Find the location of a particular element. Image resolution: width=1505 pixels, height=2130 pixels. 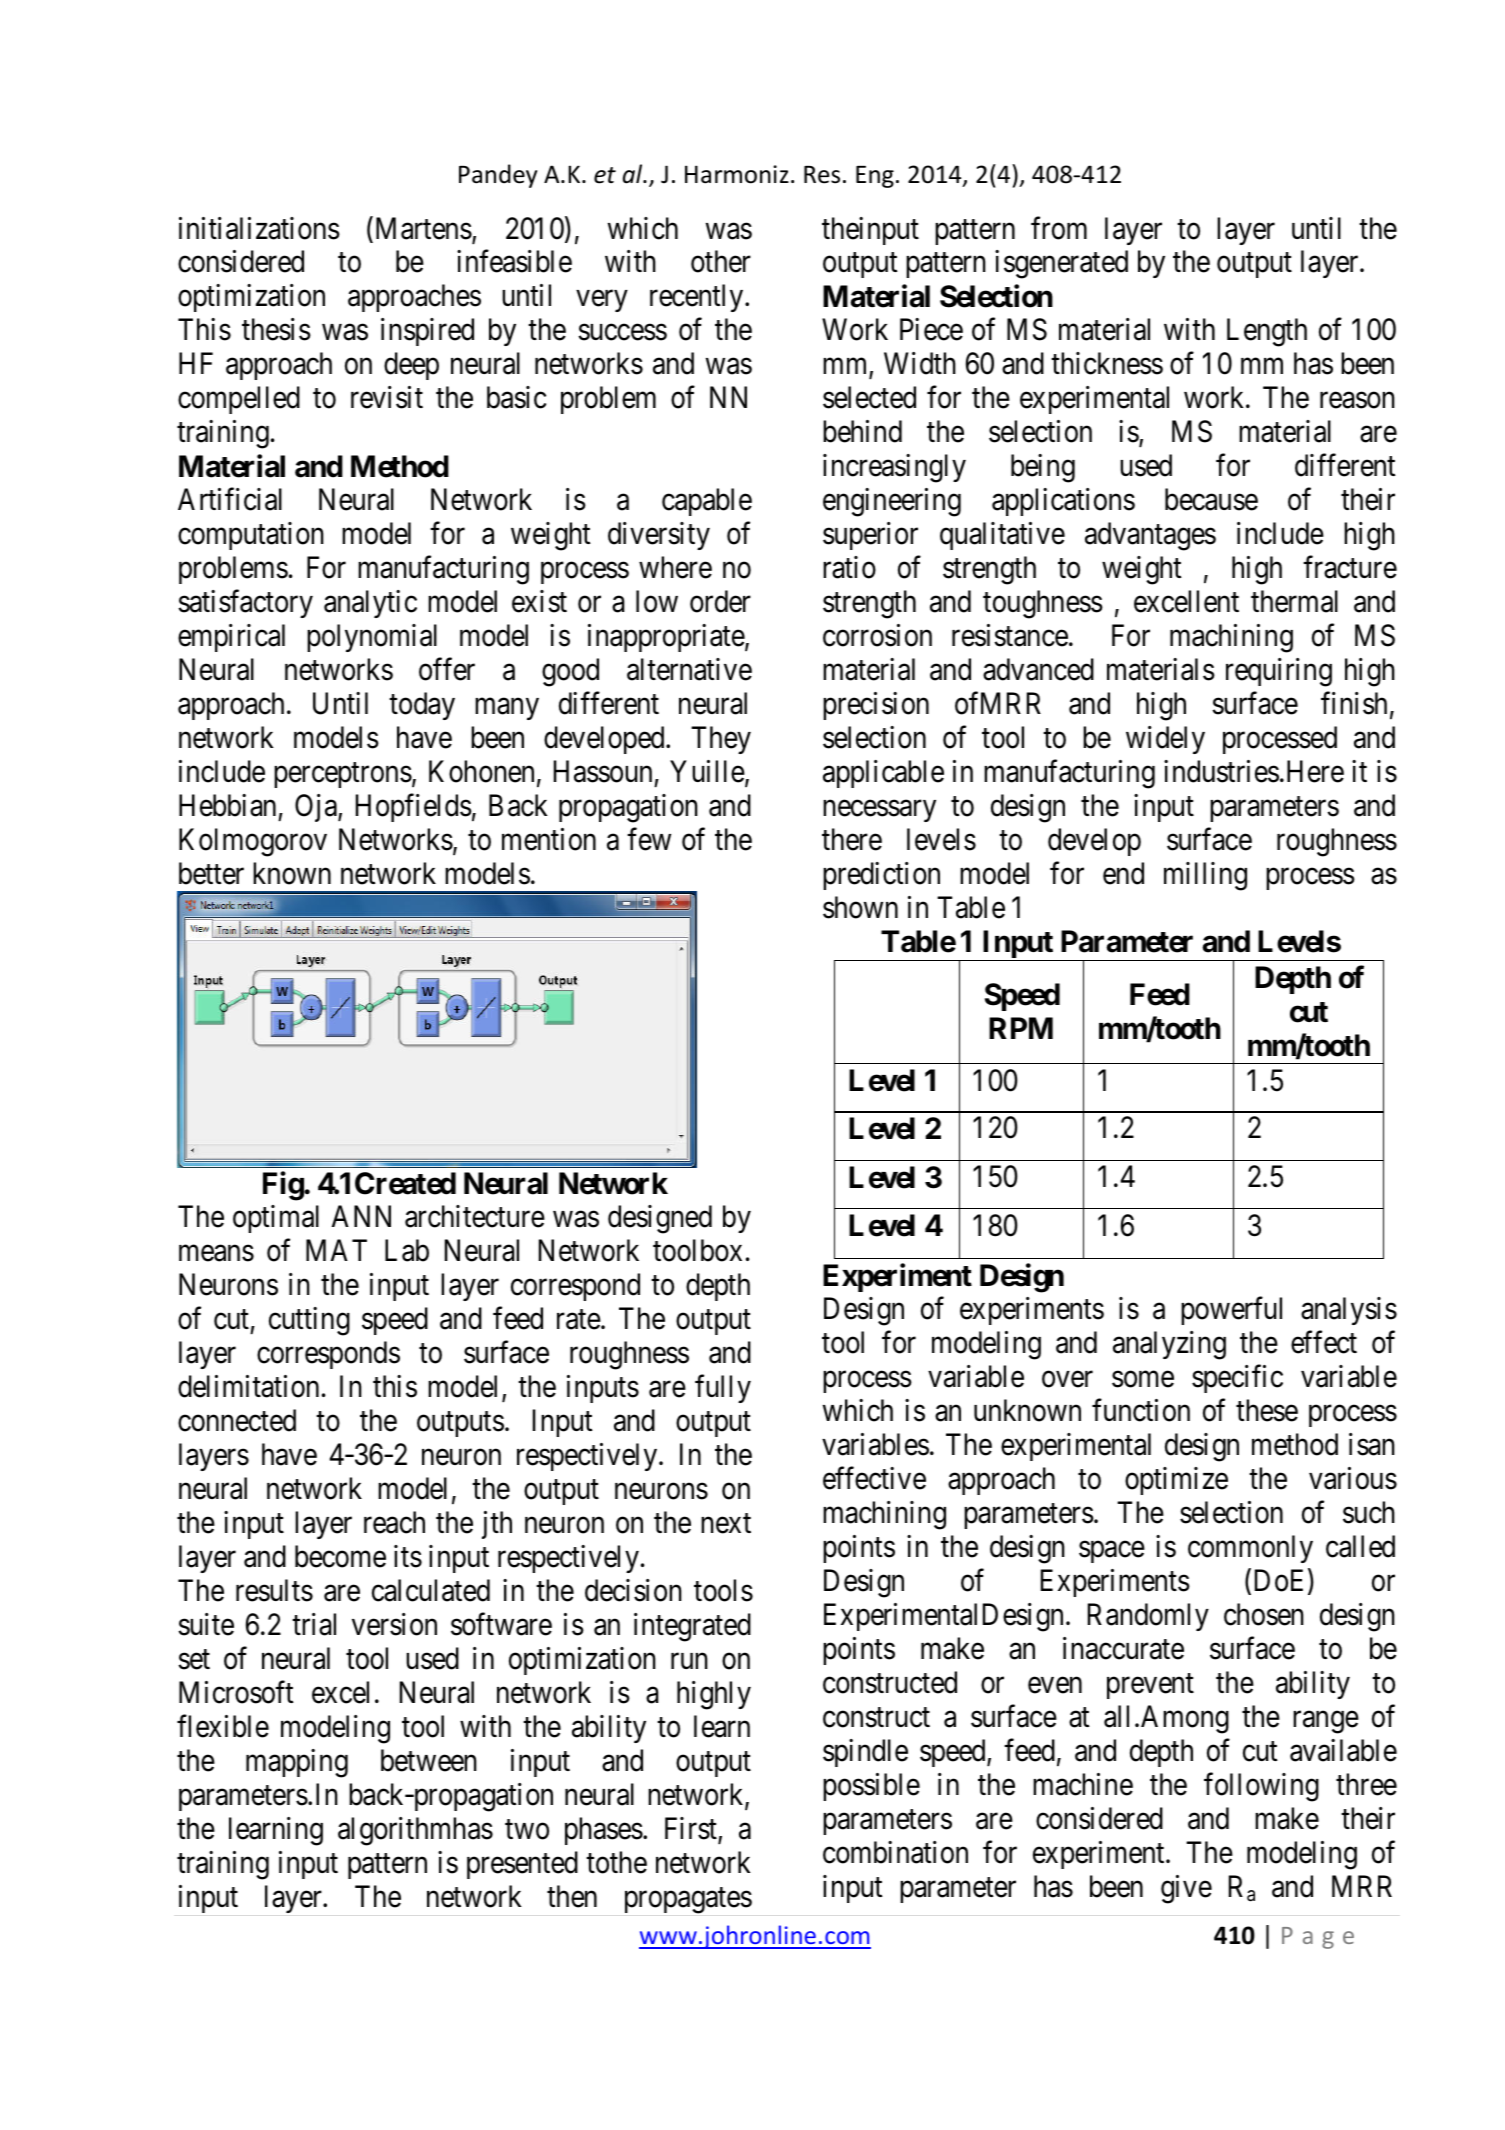

connected is located at coordinates (237, 1420).
